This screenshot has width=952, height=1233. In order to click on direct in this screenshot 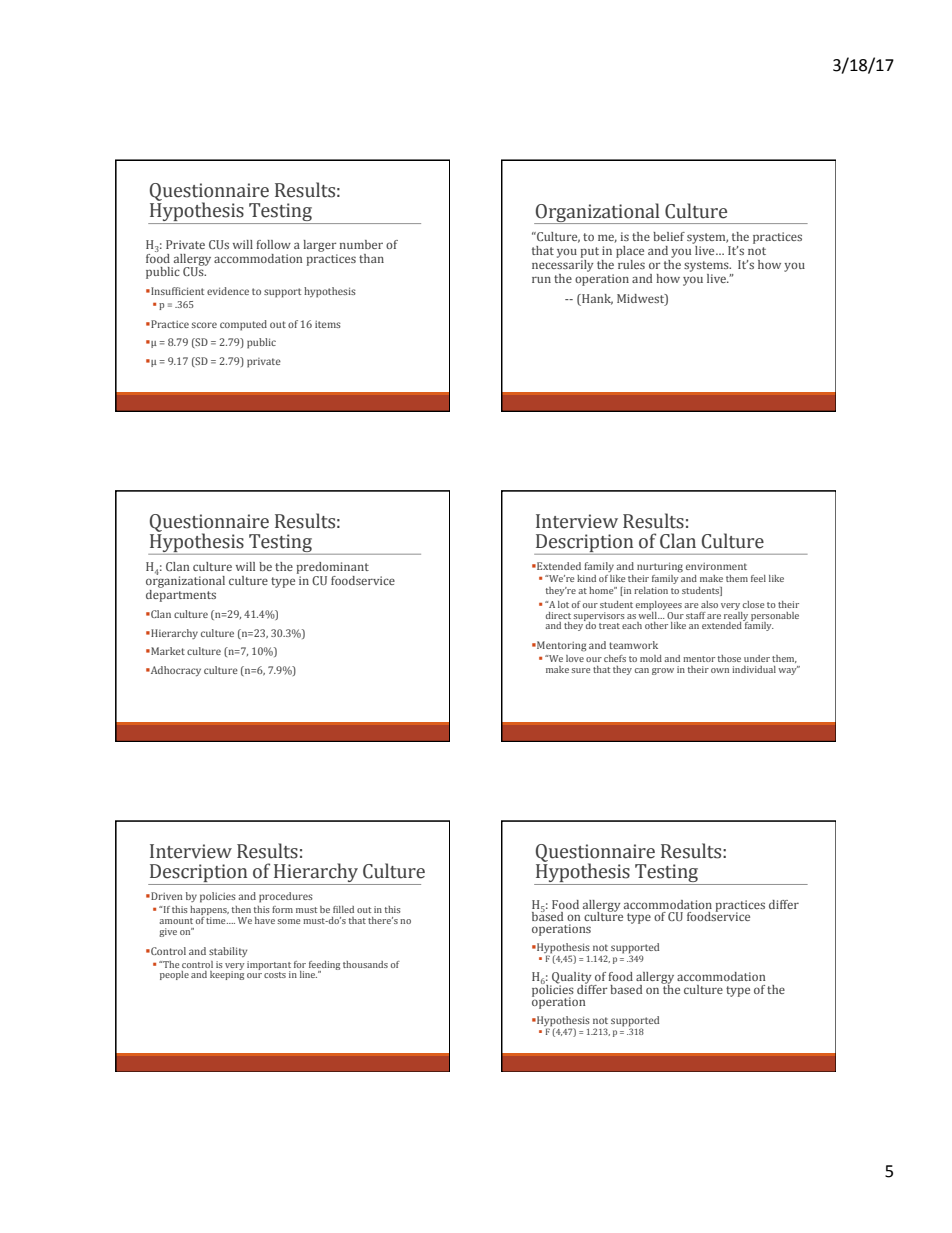, I will do `click(558, 615)`.
